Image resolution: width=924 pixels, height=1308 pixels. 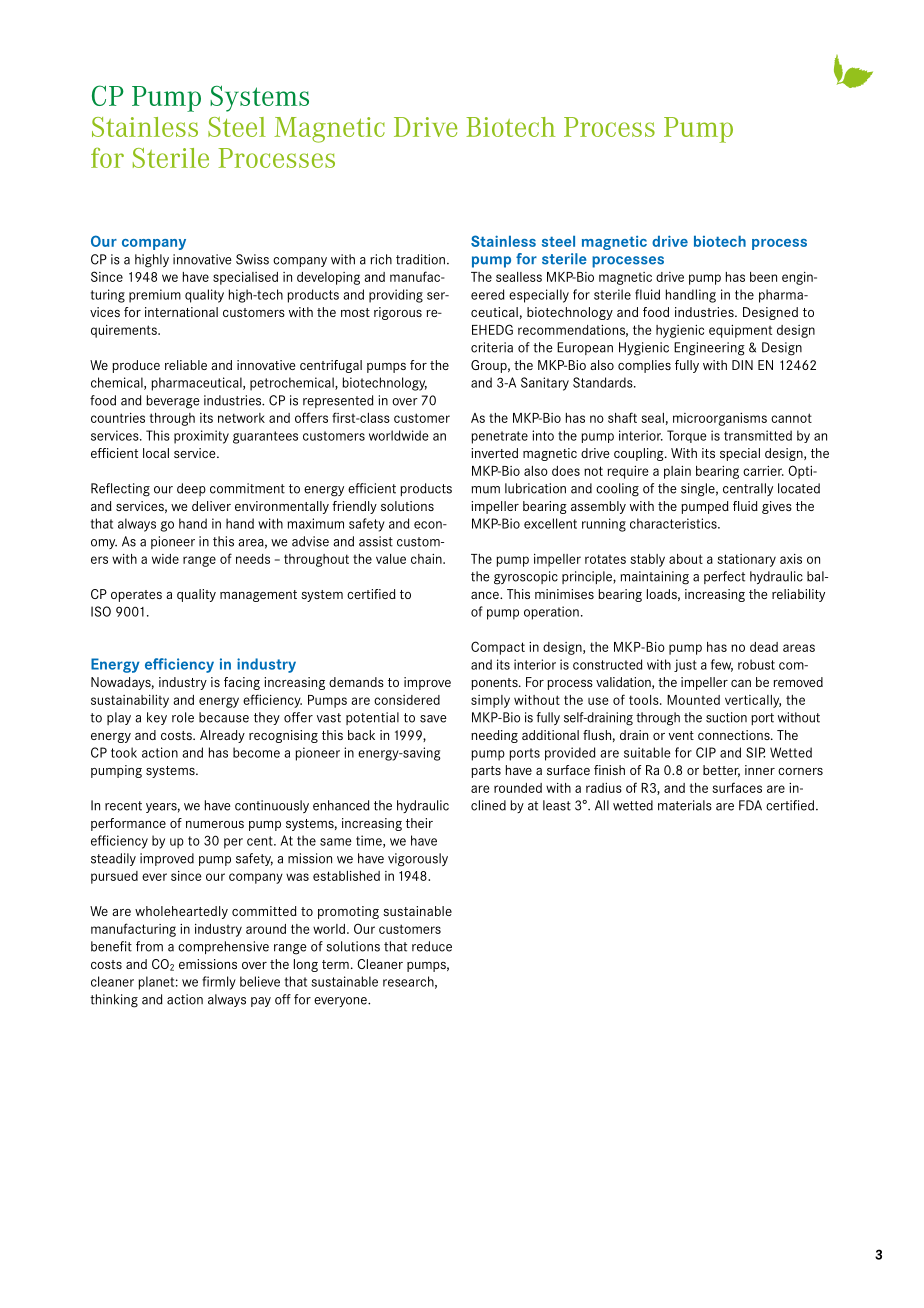 I want to click on Compact, so click(x=498, y=648).
